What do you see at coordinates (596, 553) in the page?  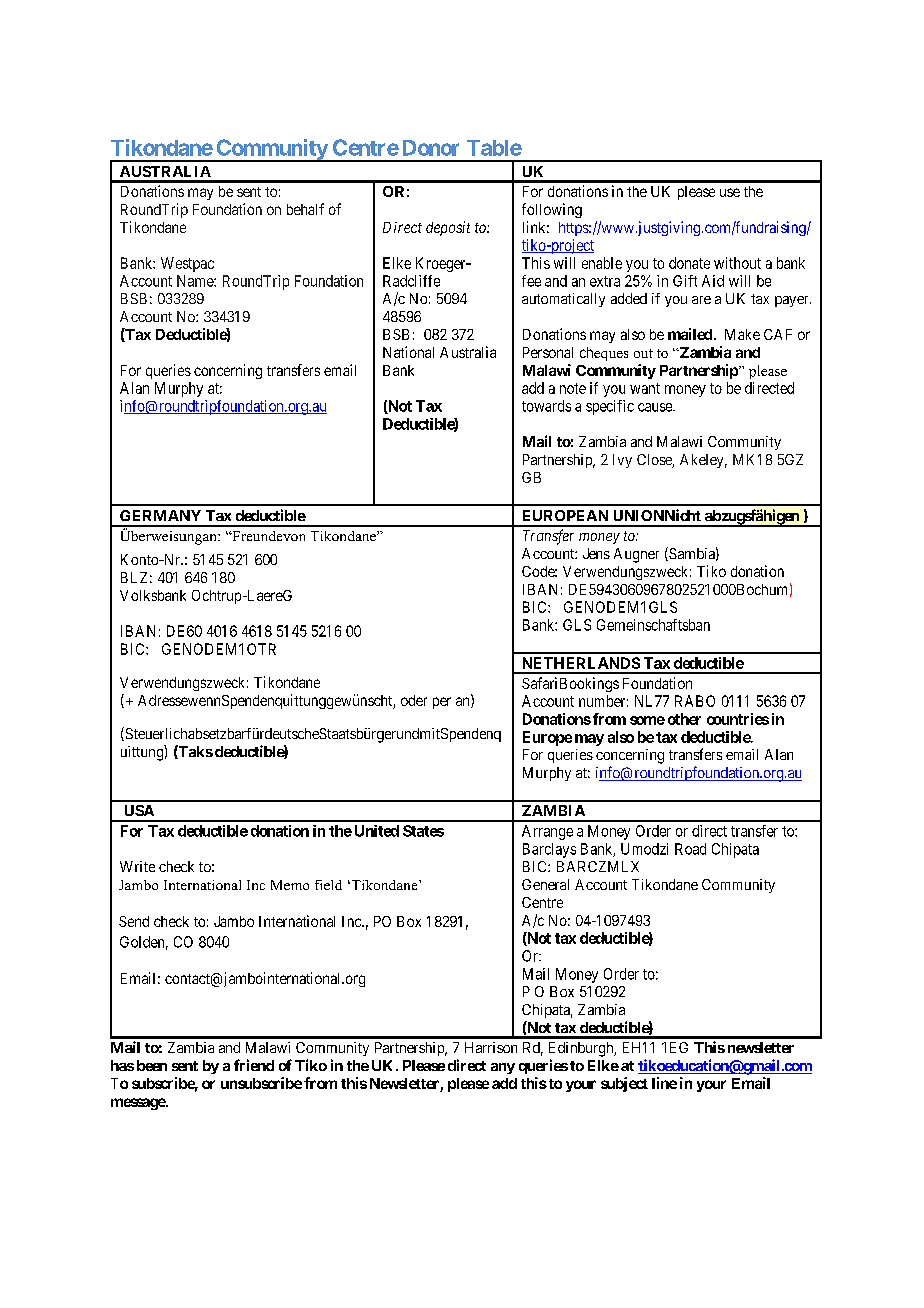 I see `Jens` at bounding box center [596, 553].
